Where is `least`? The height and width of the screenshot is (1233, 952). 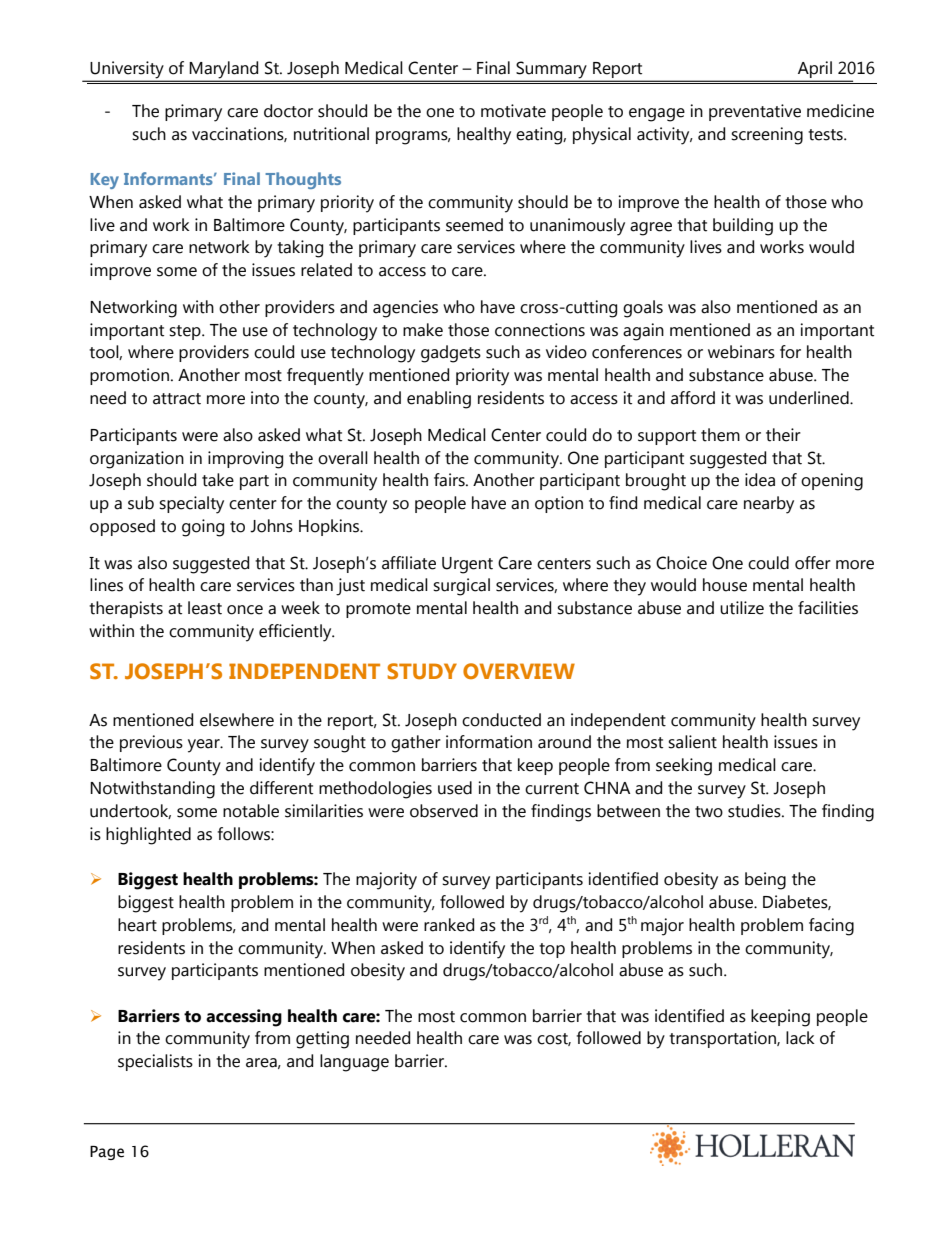 least is located at coordinates (205, 608).
